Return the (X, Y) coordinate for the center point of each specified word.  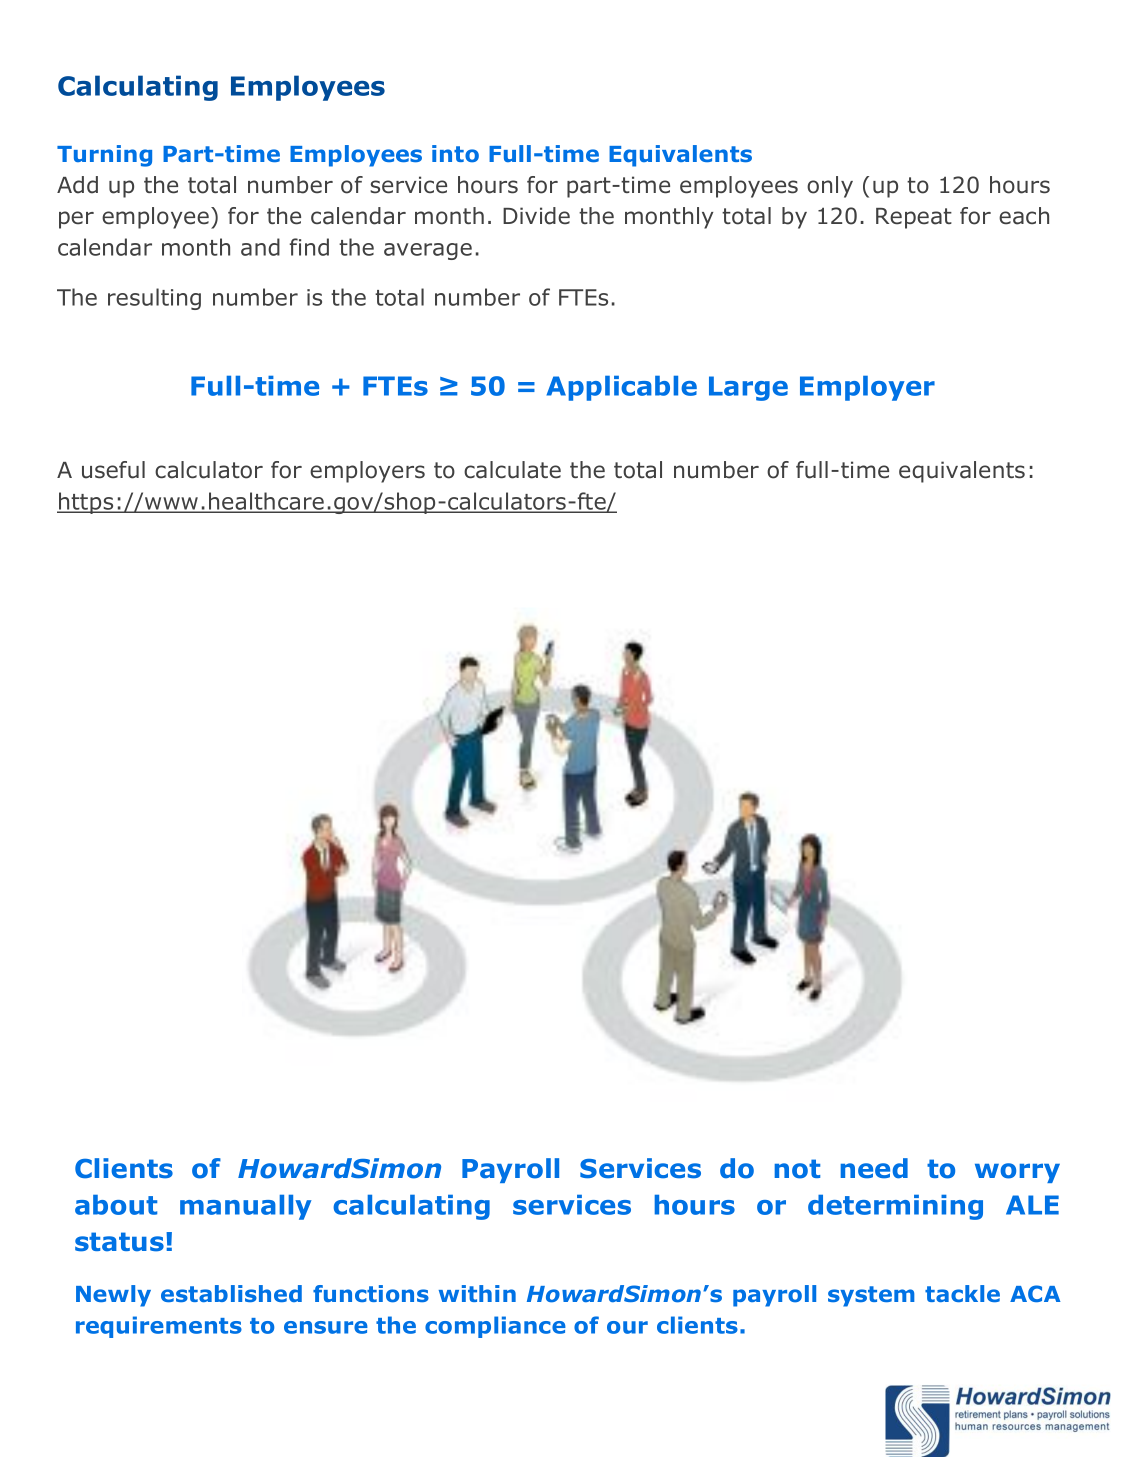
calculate (512, 470)
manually (246, 1207)
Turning (104, 156)
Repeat (914, 218)
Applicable (622, 388)
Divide (536, 216)
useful (113, 470)
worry (1017, 1173)
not (797, 1169)
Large (748, 388)
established (231, 1293)
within (477, 1293)
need (874, 1168)
